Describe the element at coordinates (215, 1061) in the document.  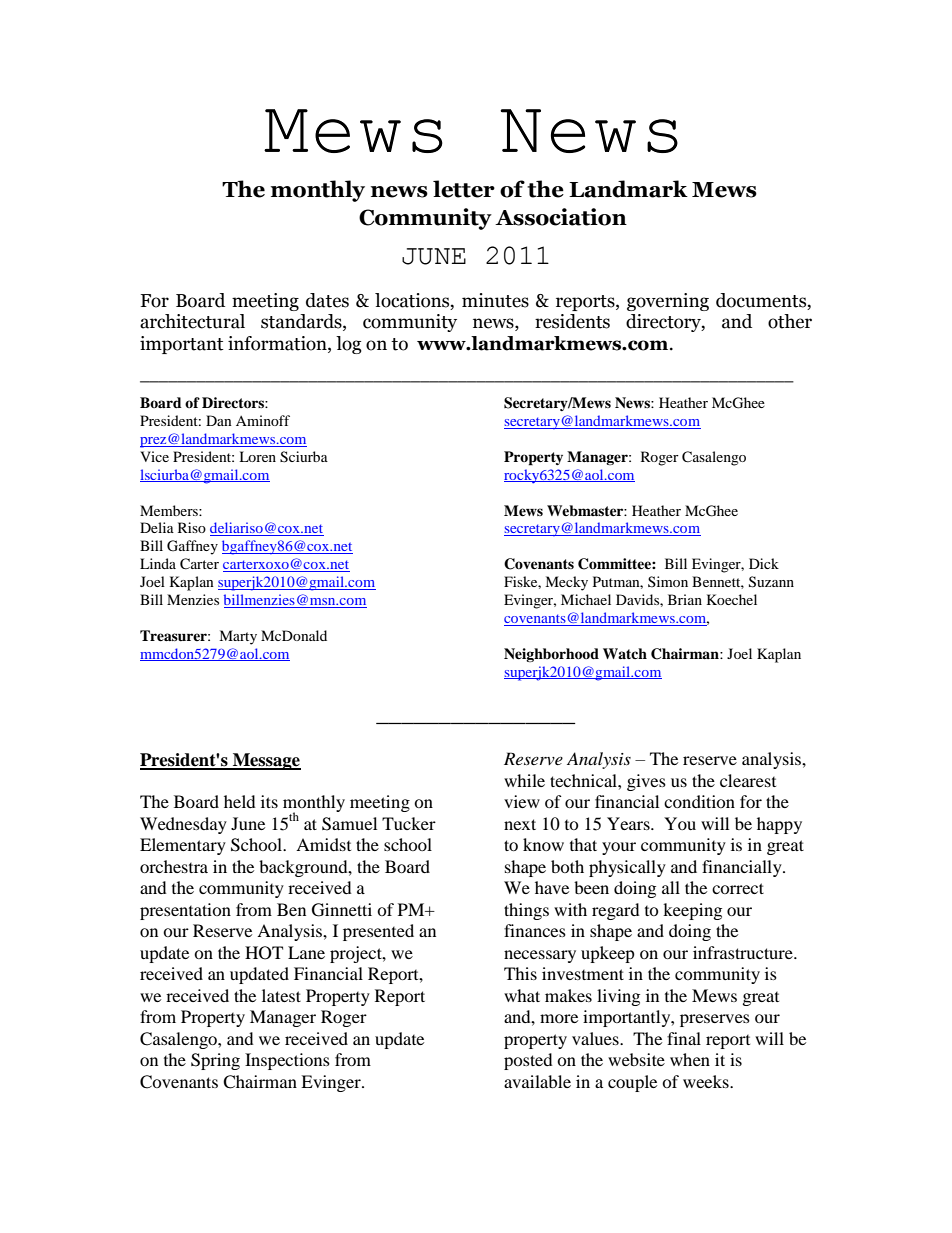
I see `Spring` at that location.
